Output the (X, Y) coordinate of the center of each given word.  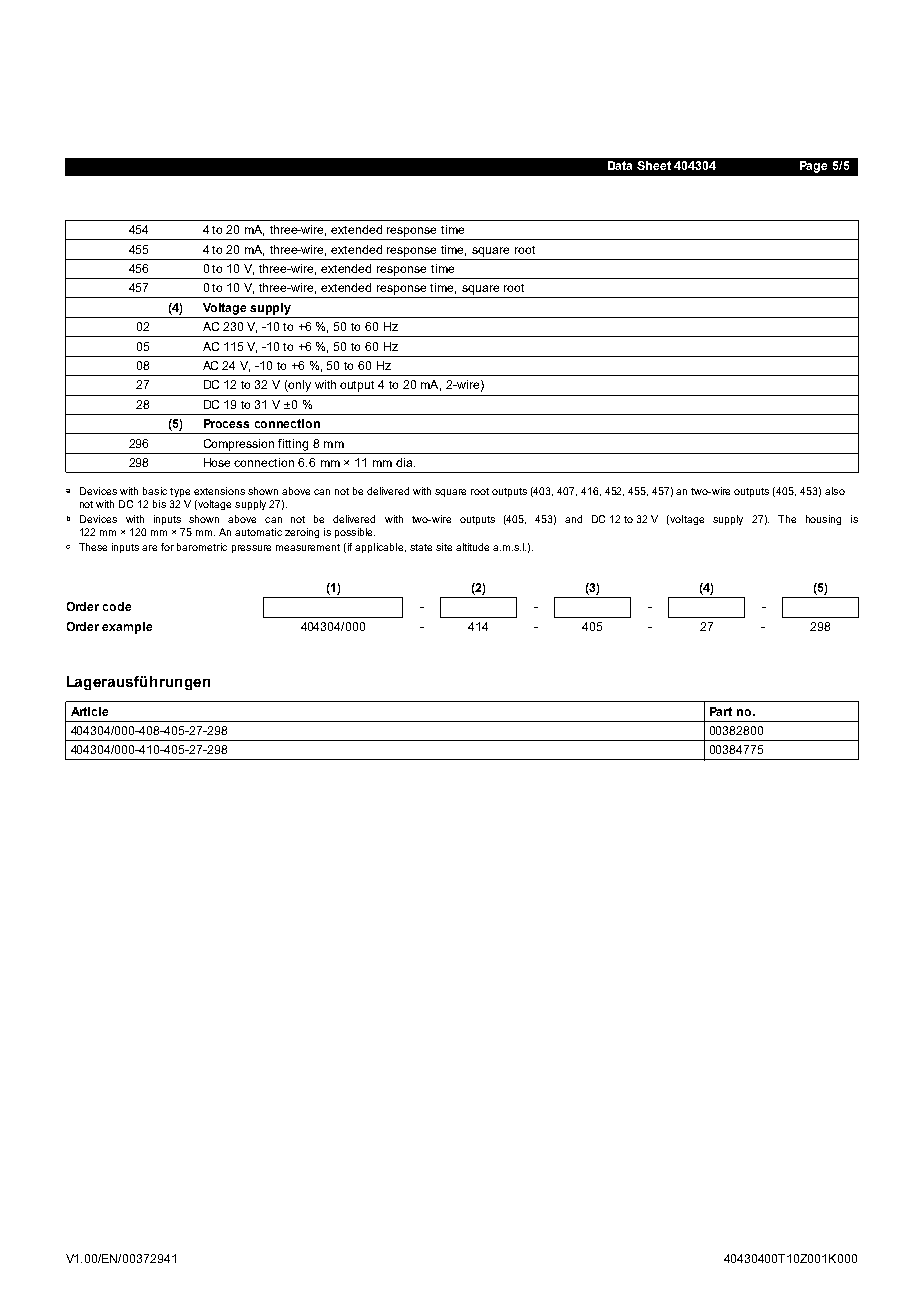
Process (226, 423)
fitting (293, 445)
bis (159, 504)
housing (823, 520)
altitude (472, 547)
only (299, 386)
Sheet (654, 165)
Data (620, 165)
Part (721, 711)
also (835, 491)
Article (89, 711)
